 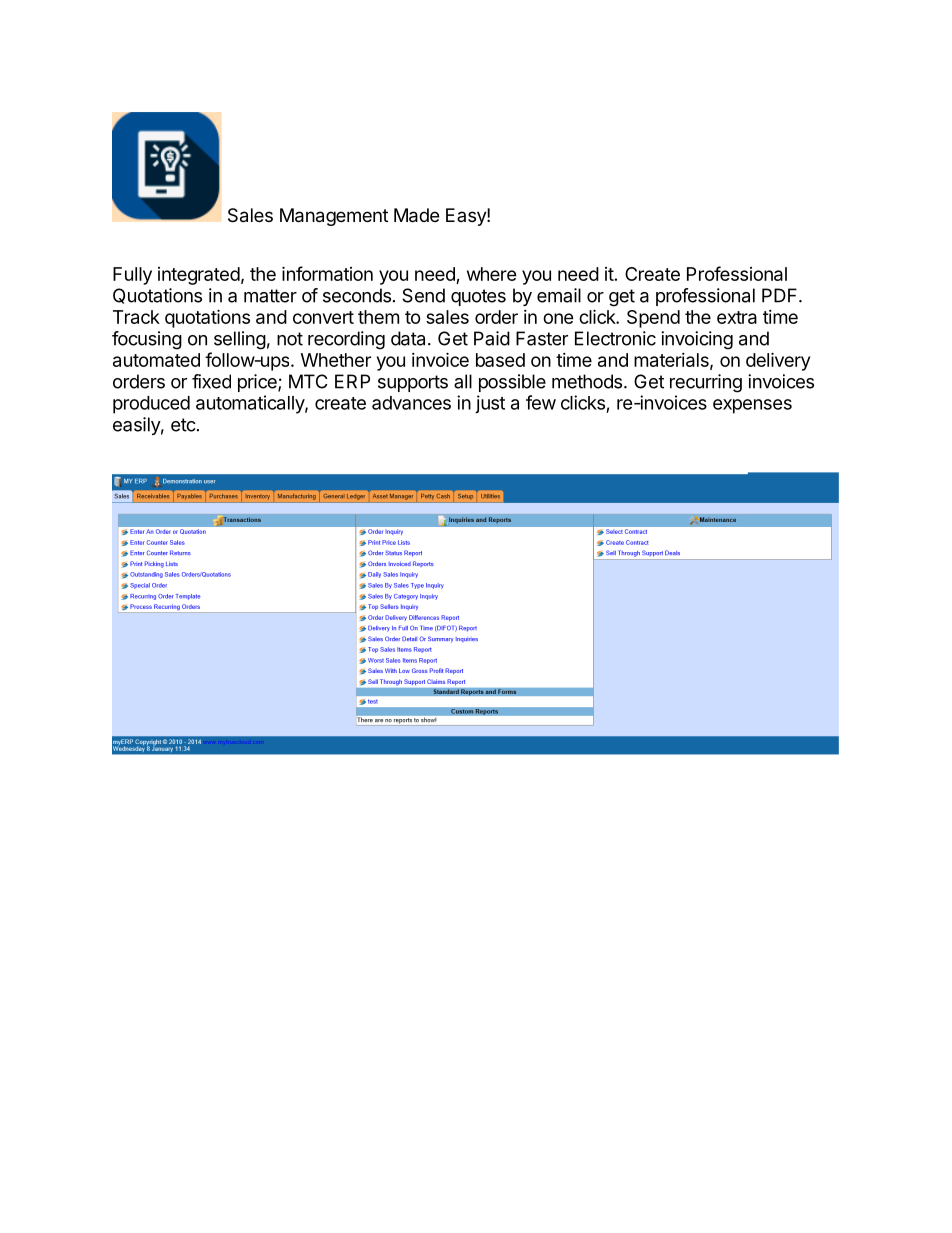 I want to click on where, so click(x=492, y=274).
